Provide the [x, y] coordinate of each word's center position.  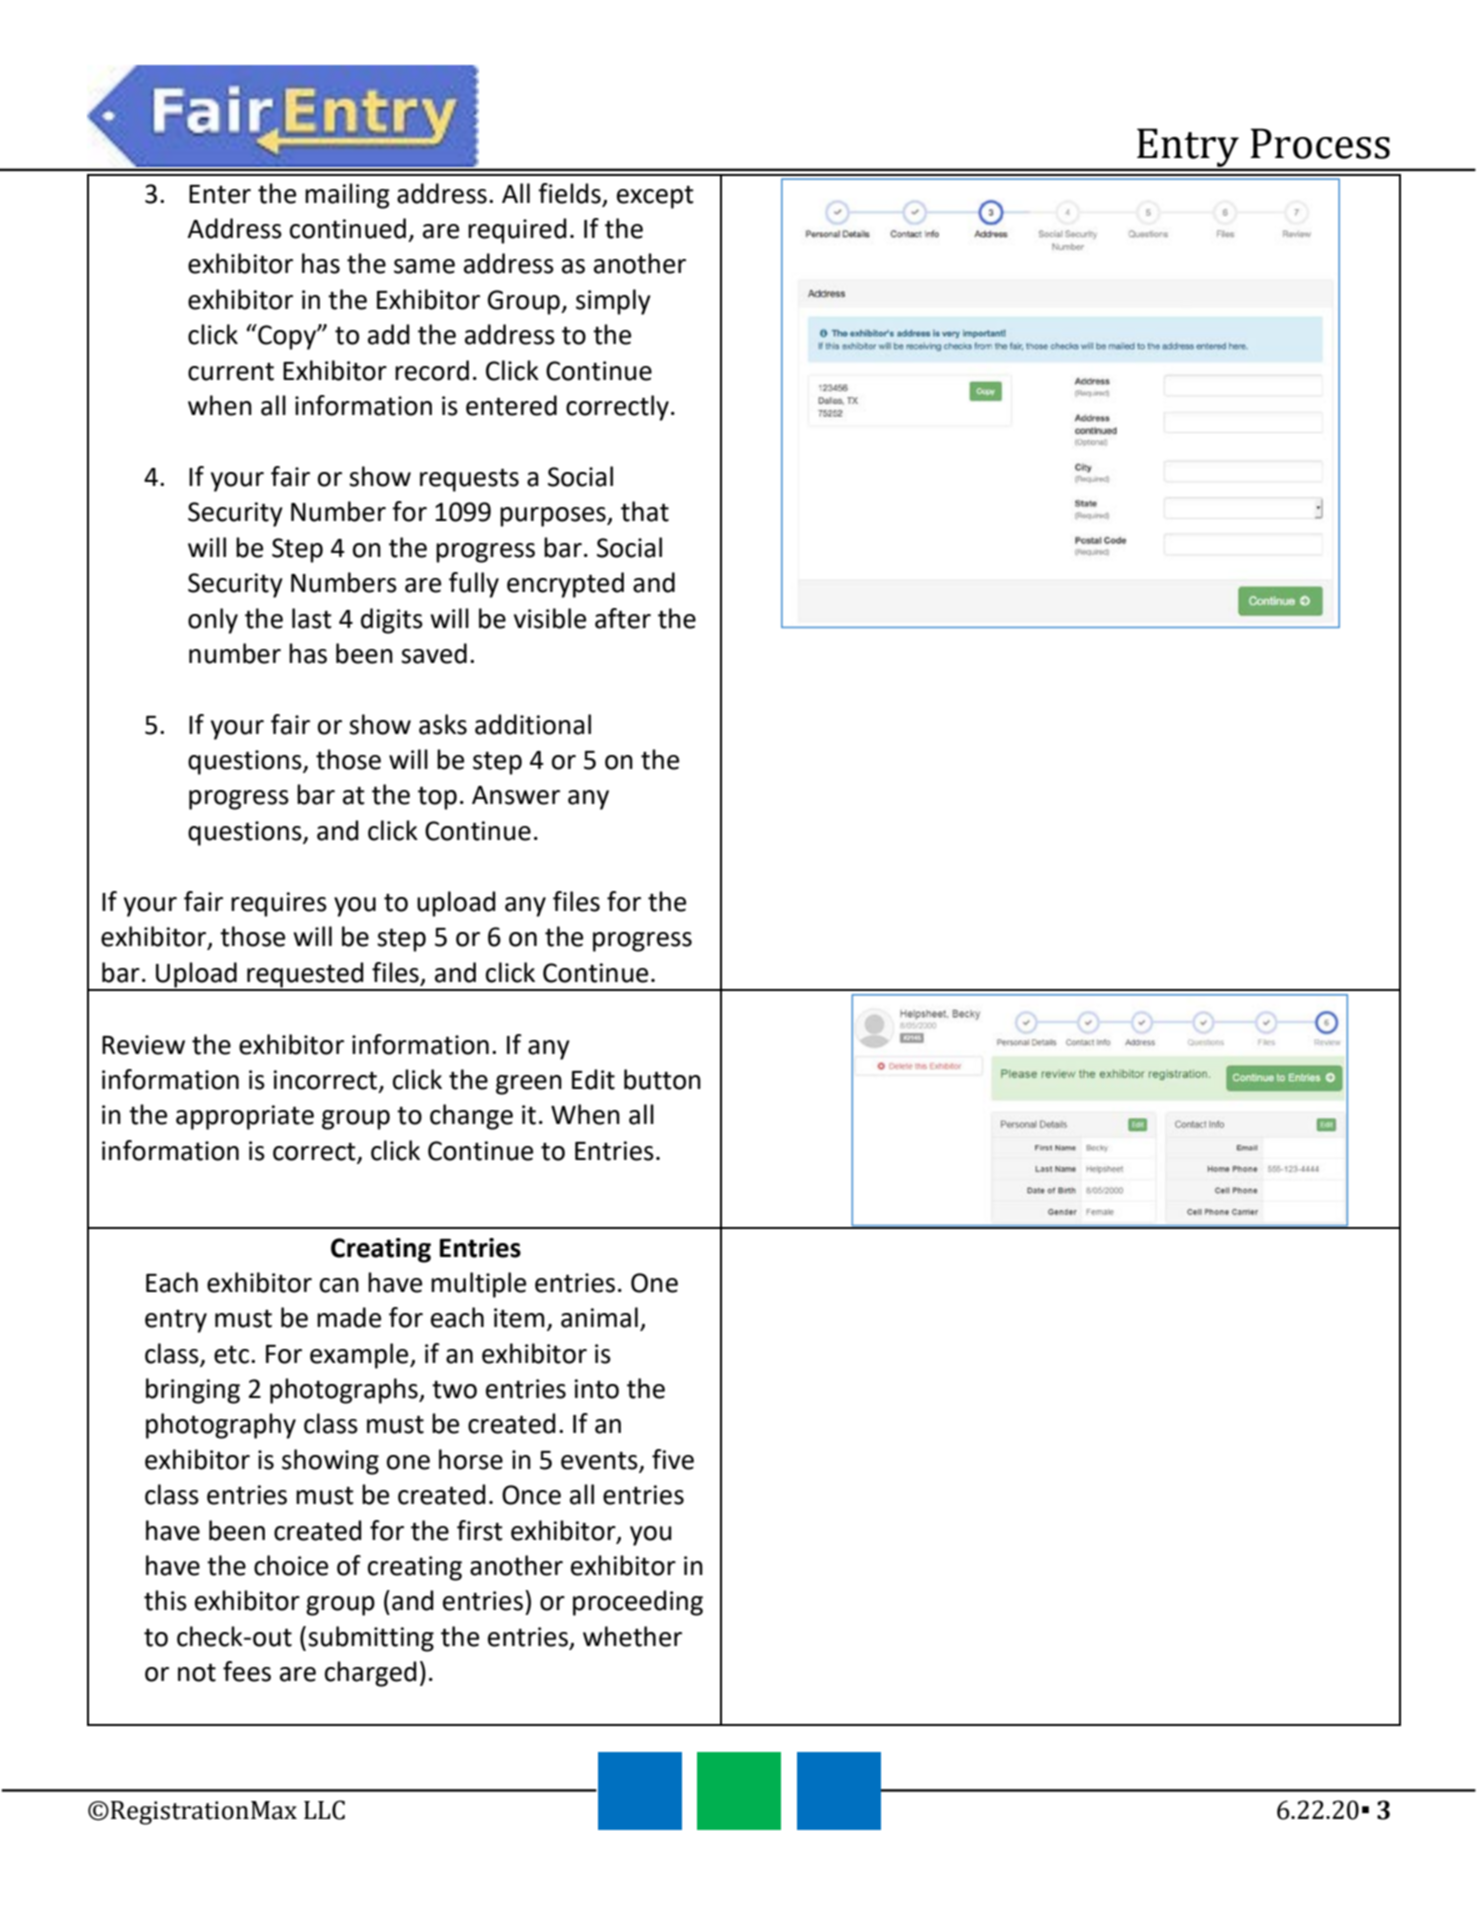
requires [279, 904]
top [437, 798]
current [231, 371]
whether [632, 1636]
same [424, 266]
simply [613, 302]
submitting [371, 1639]
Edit [593, 1079]
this [165, 1600]
